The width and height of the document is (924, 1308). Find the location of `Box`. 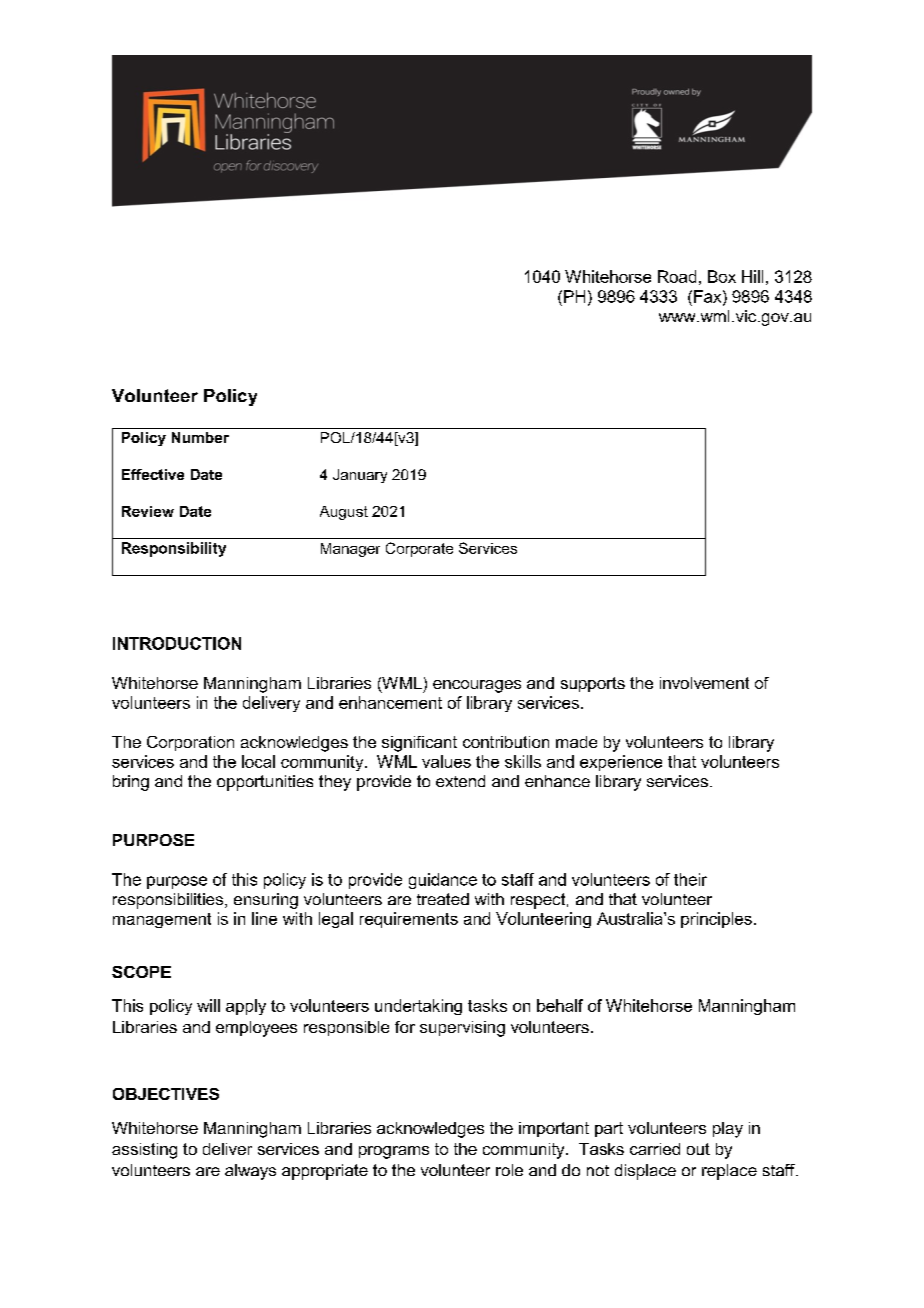

Box is located at coordinates (722, 276).
